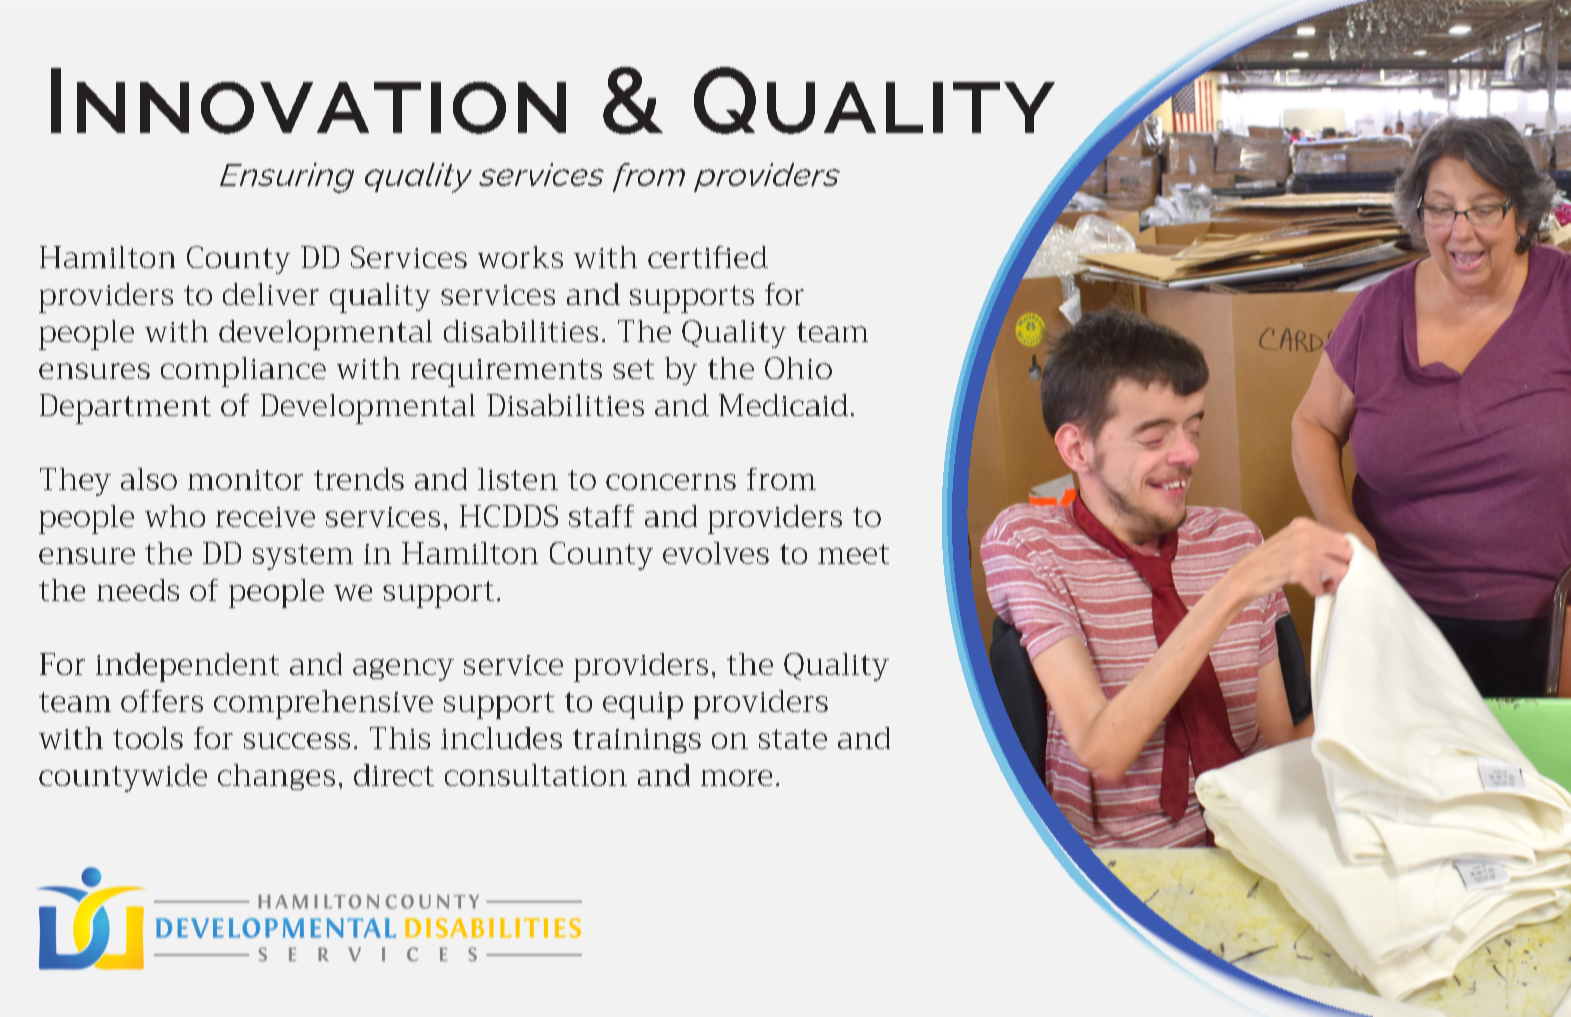 The height and width of the document is (1017, 1571). I want to click on agency, so click(403, 670).
